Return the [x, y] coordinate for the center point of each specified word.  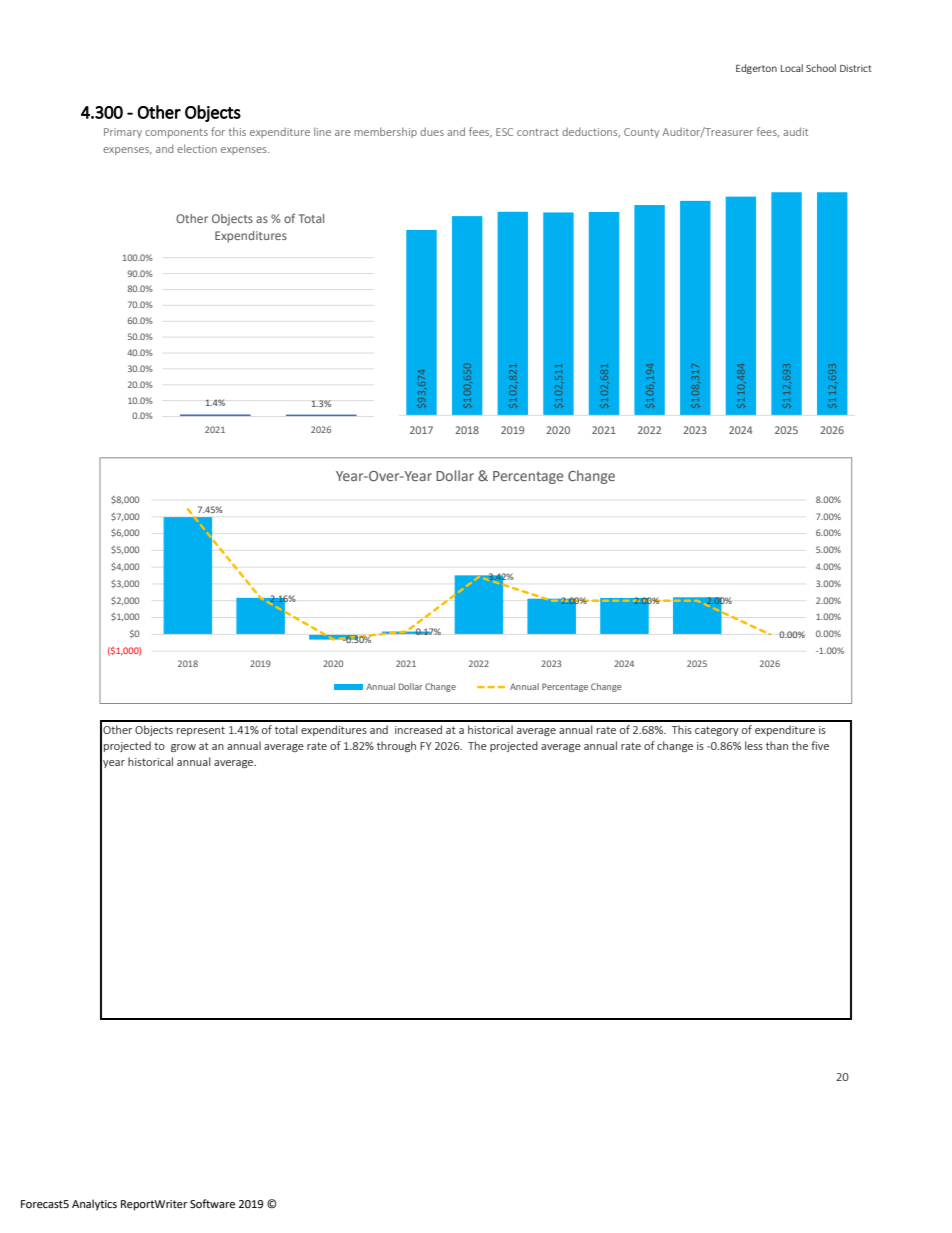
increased [418, 729]
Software [212, 1204]
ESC [504, 132]
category [717, 731]
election [197, 148]
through [396, 746]
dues [432, 131]
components [176, 133]
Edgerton [756, 69]
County [641, 133]
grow [183, 748]
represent [201, 731]
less [754, 745]
